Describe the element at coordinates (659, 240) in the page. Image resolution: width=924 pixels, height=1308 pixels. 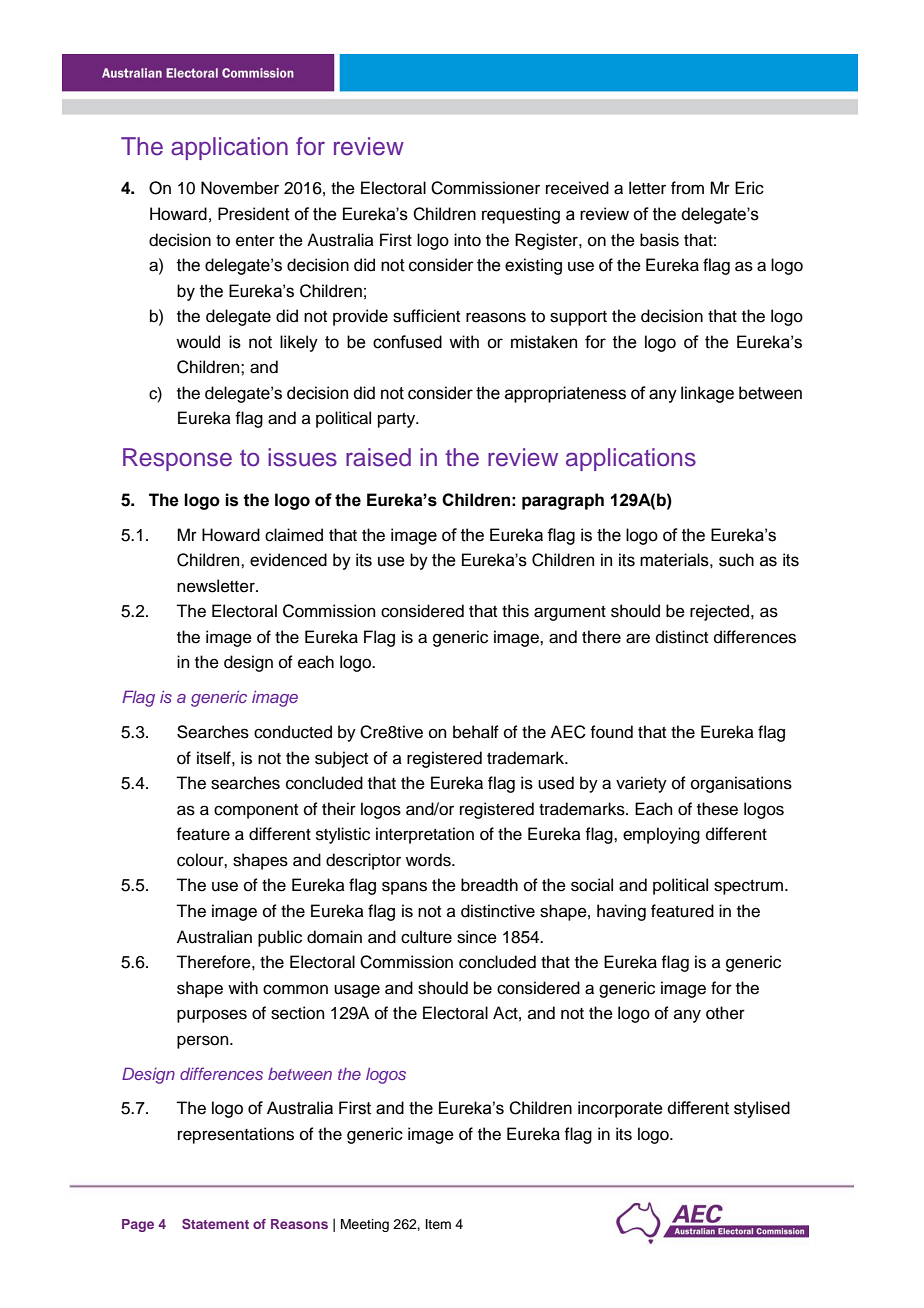
I see `basis` at that location.
